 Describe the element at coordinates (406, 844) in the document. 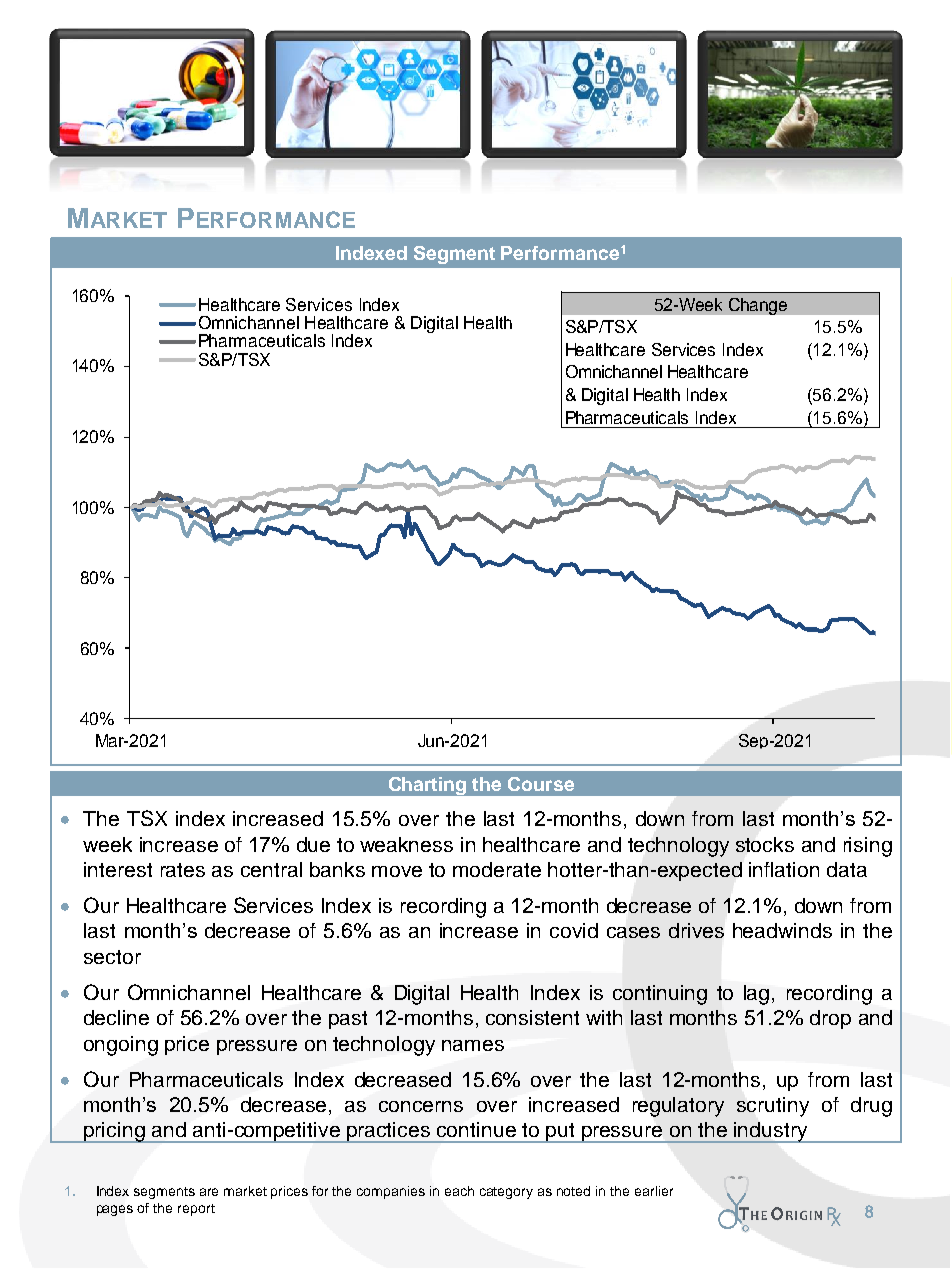

I see `weakness` at that location.
